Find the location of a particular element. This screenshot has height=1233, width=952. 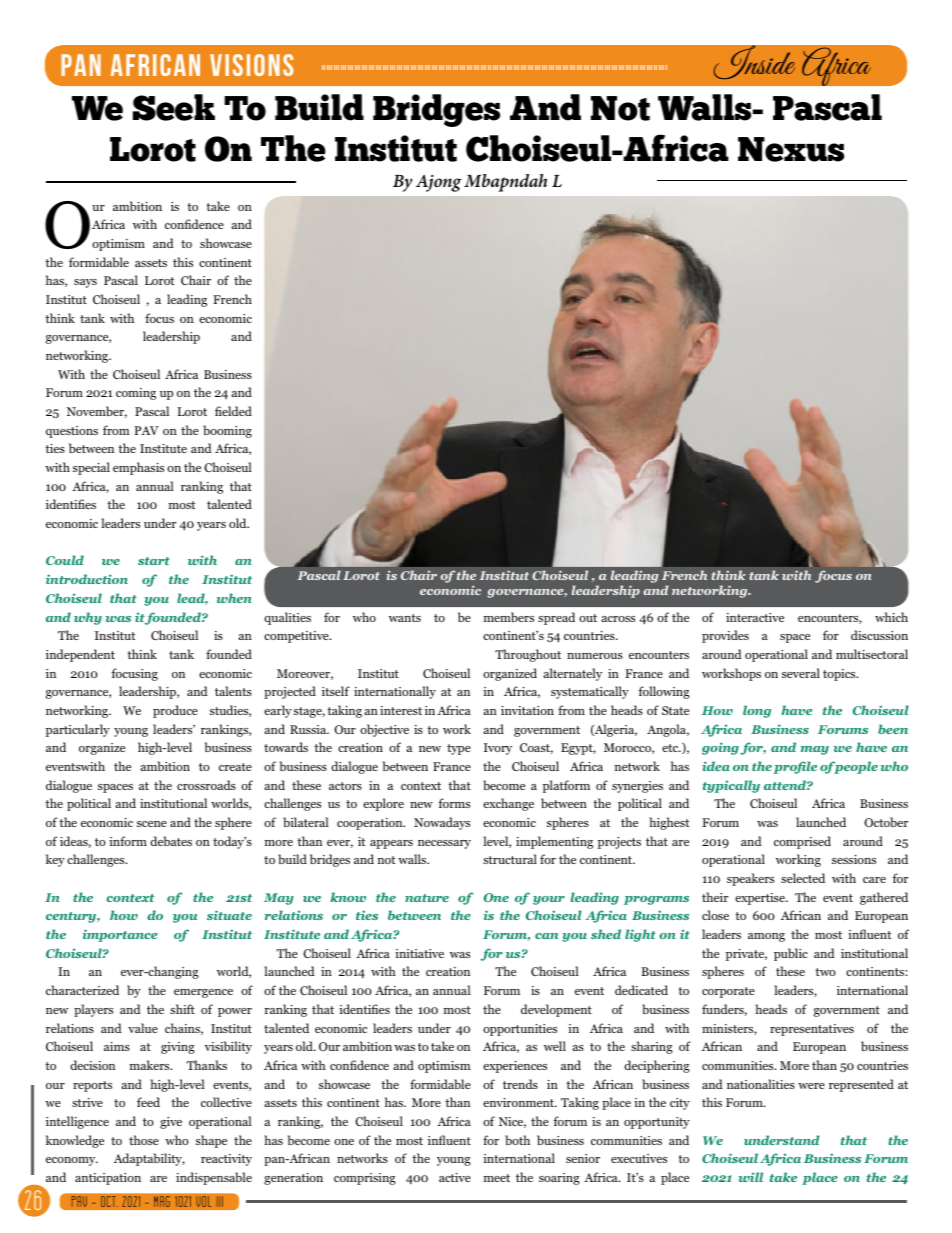

provides is located at coordinates (725, 636).
